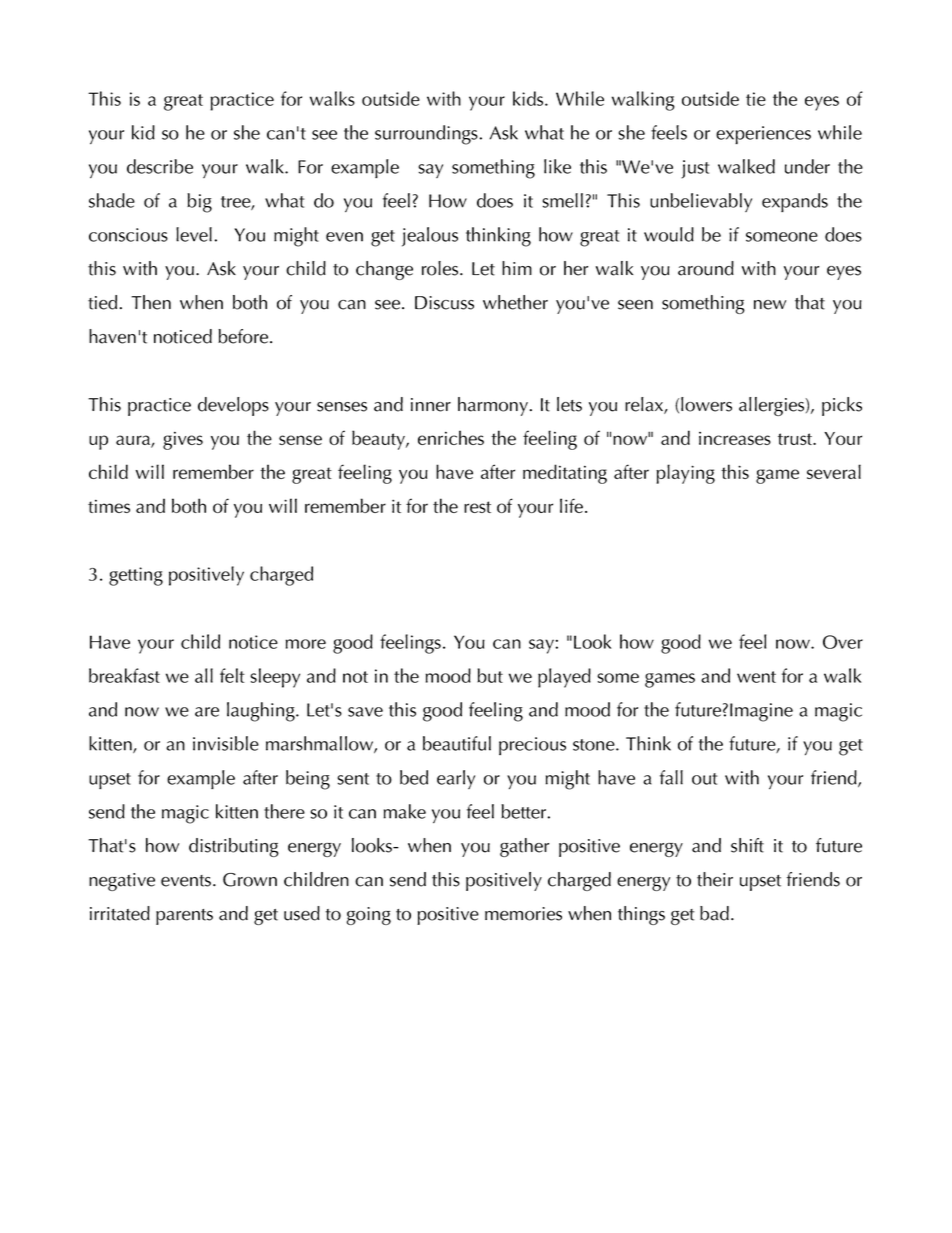 The image size is (952, 1233). What do you see at coordinates (706, 268) in the page?
I see `around` at bounding box center [706, 268].
